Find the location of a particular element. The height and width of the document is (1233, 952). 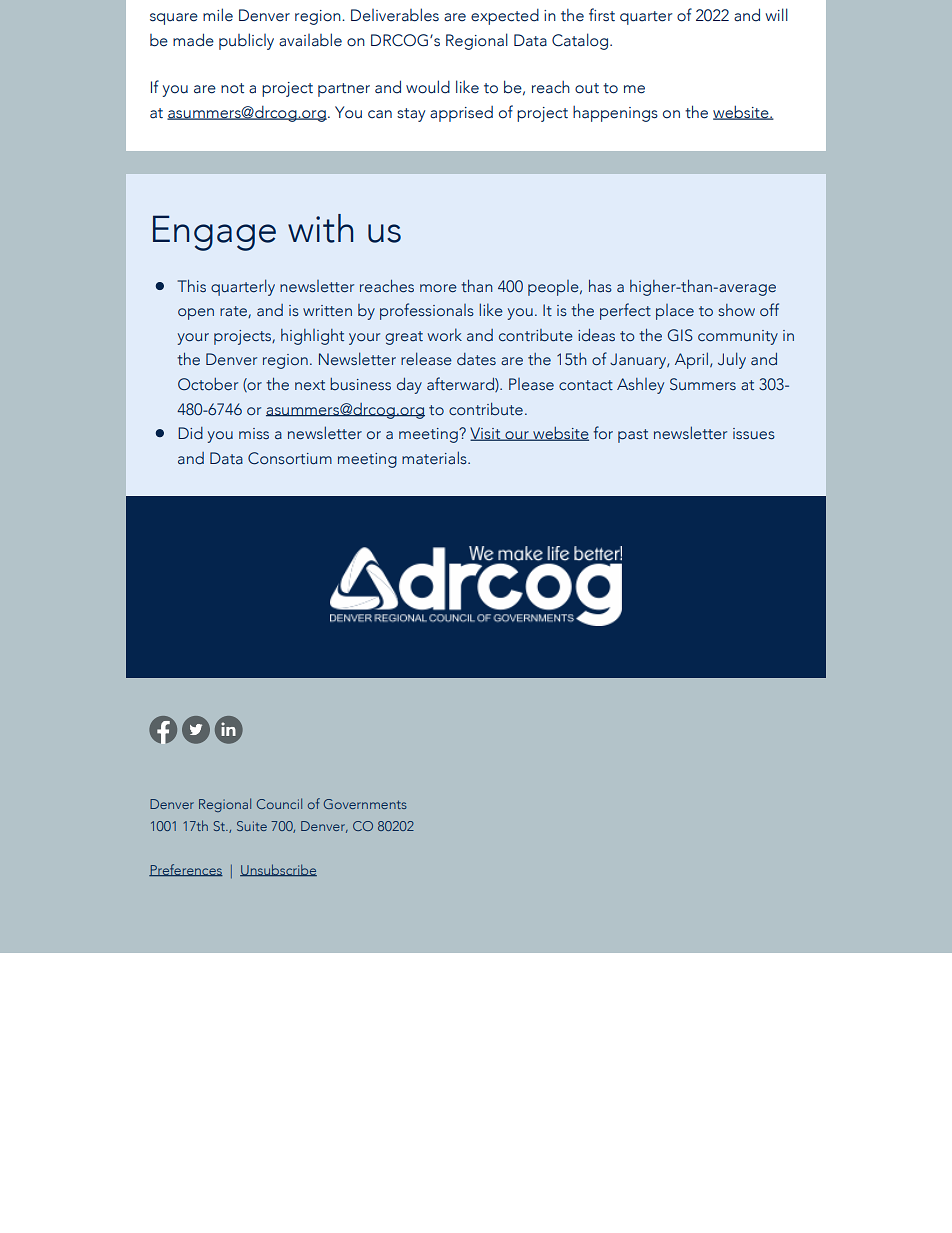

Suite is located at coordinates (252, 826).
